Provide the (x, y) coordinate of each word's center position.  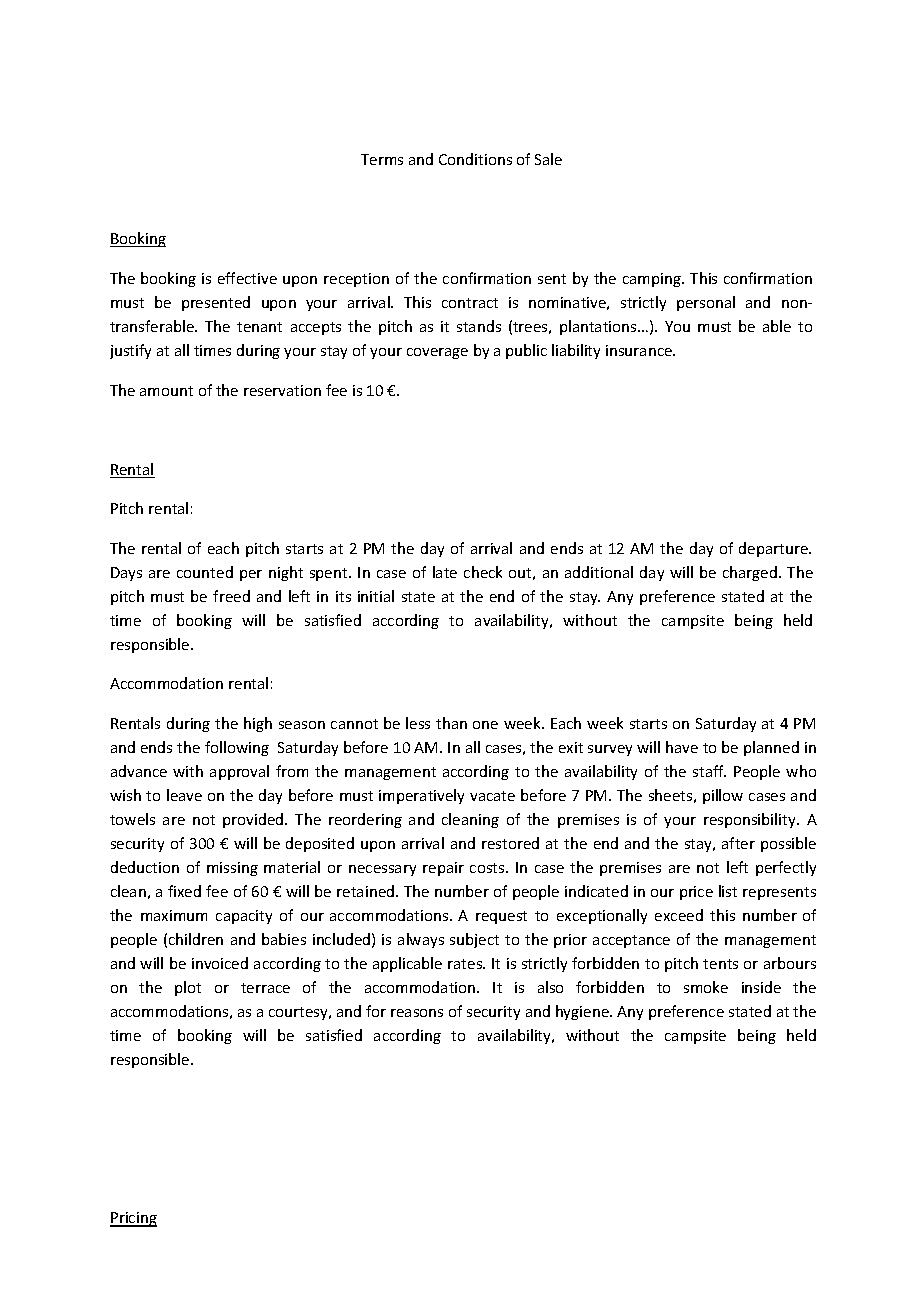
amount (166, 391)
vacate (492, 796)
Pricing (133, 1219)
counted (205, 572)
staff (709, 771)
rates (466, 964)
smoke (706, 987)
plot (188, 988)
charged (750, 573)
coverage (437, 353)
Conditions (475, 159)
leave (184, 795)
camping (653, 280)
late (445, 572)
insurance (640, 350)
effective (247, 278)
